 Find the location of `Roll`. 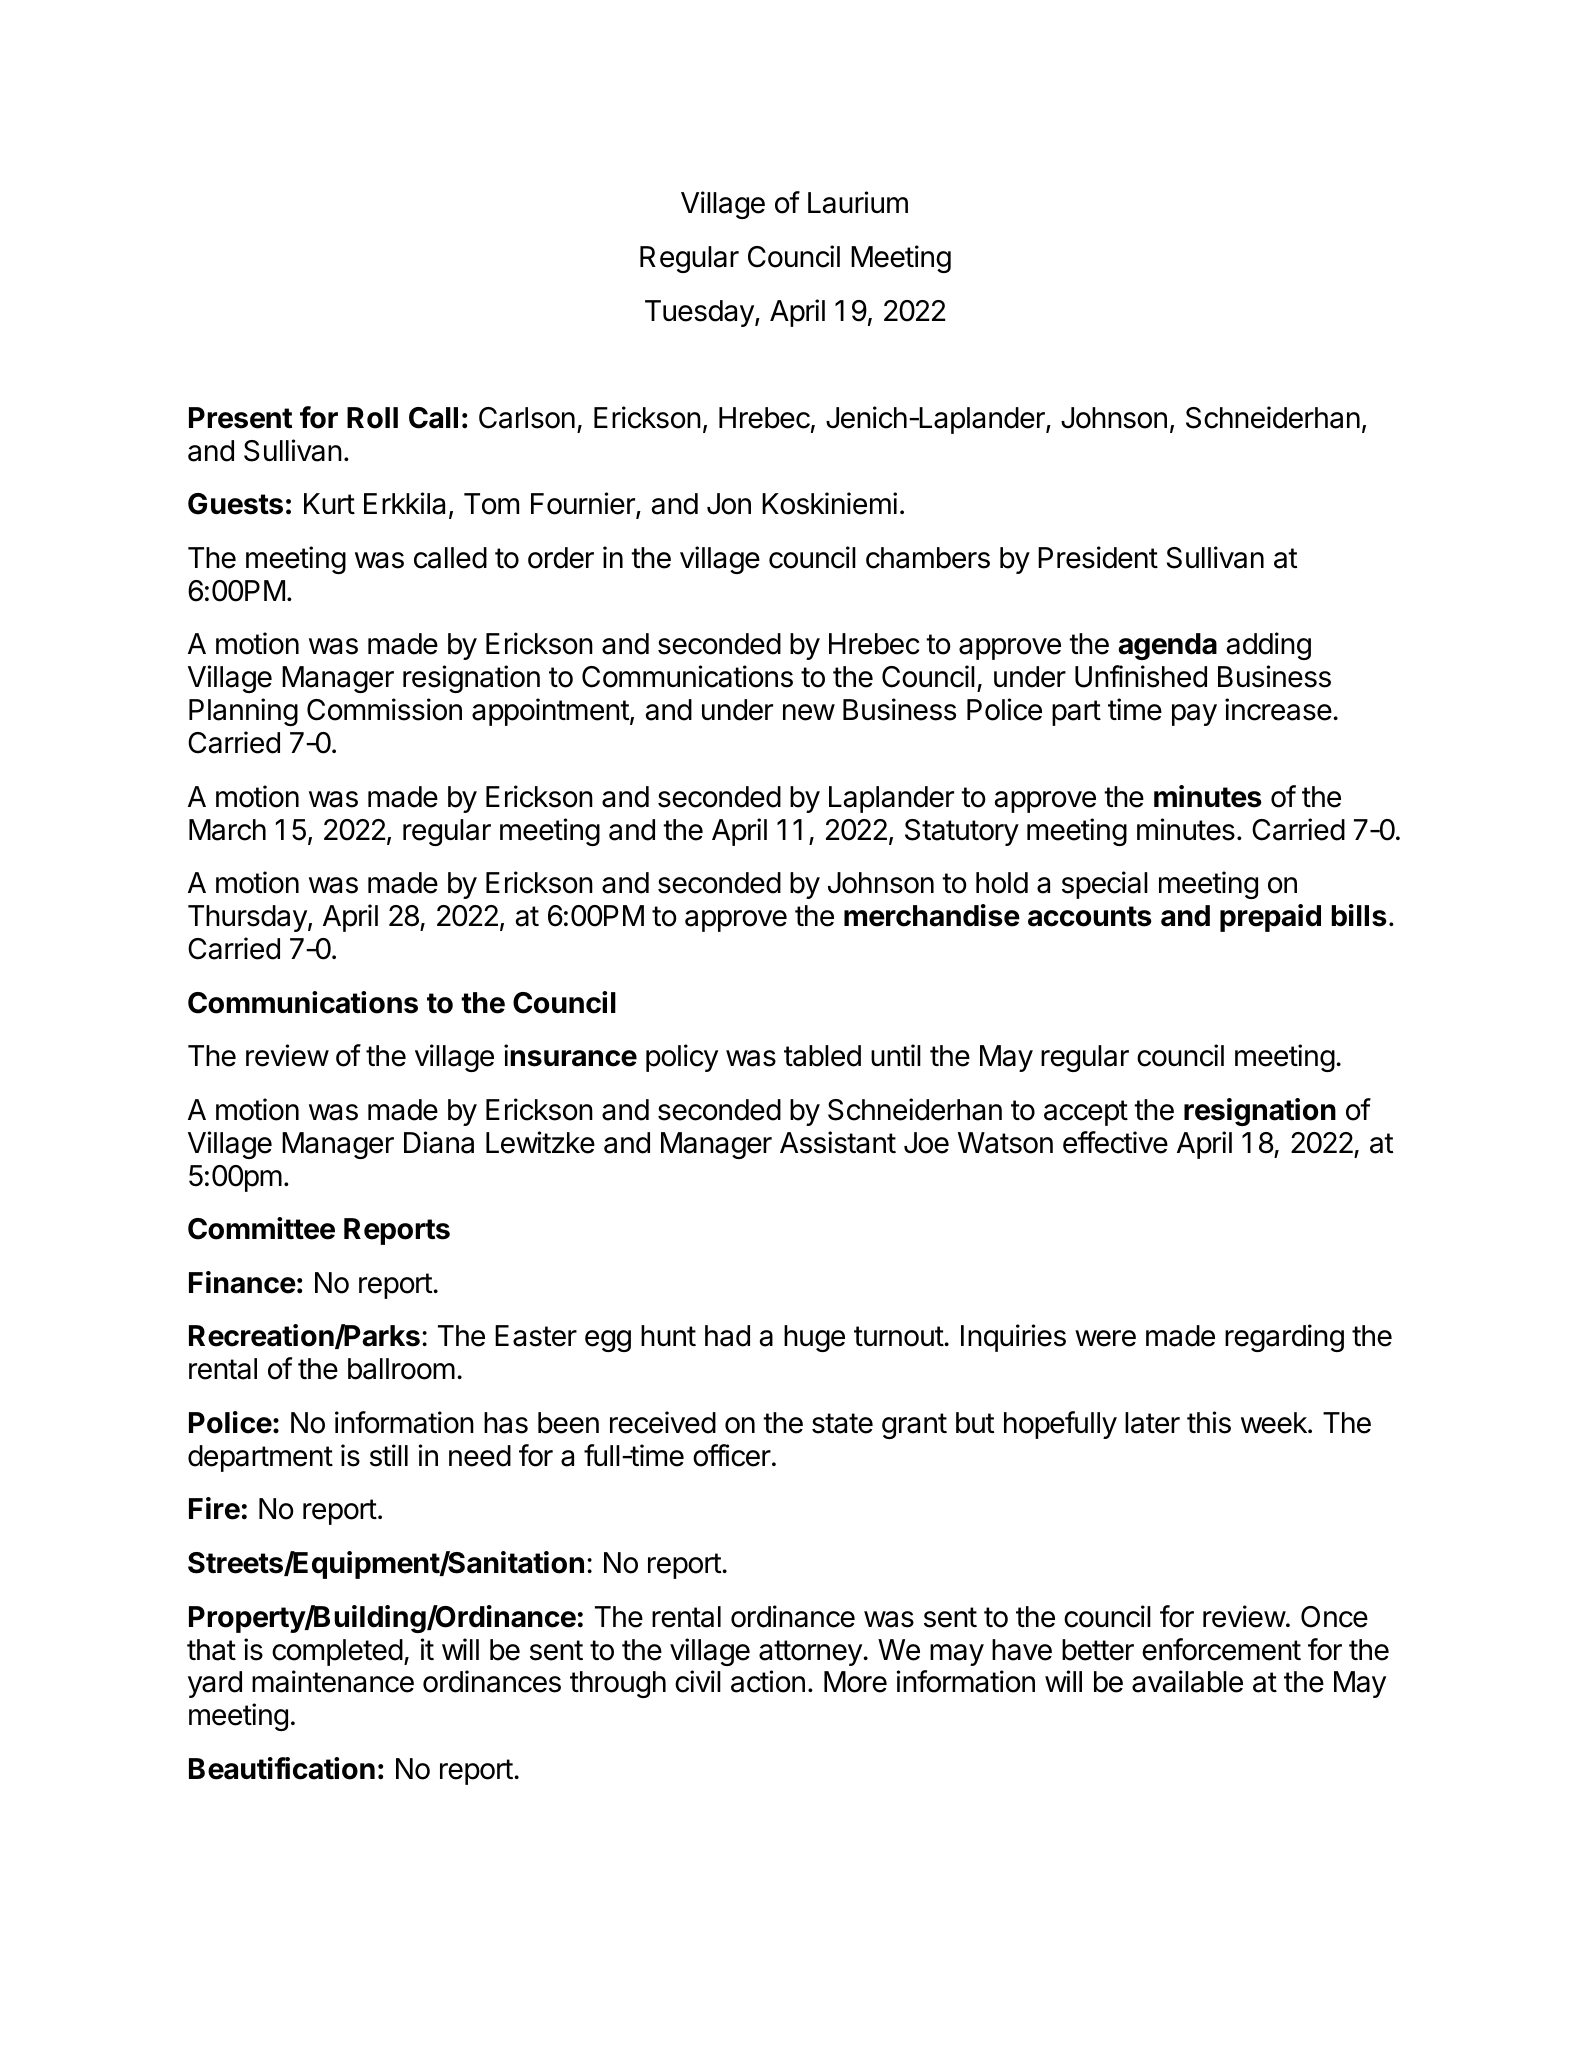

Roll is located at coordinates (372, 418).
